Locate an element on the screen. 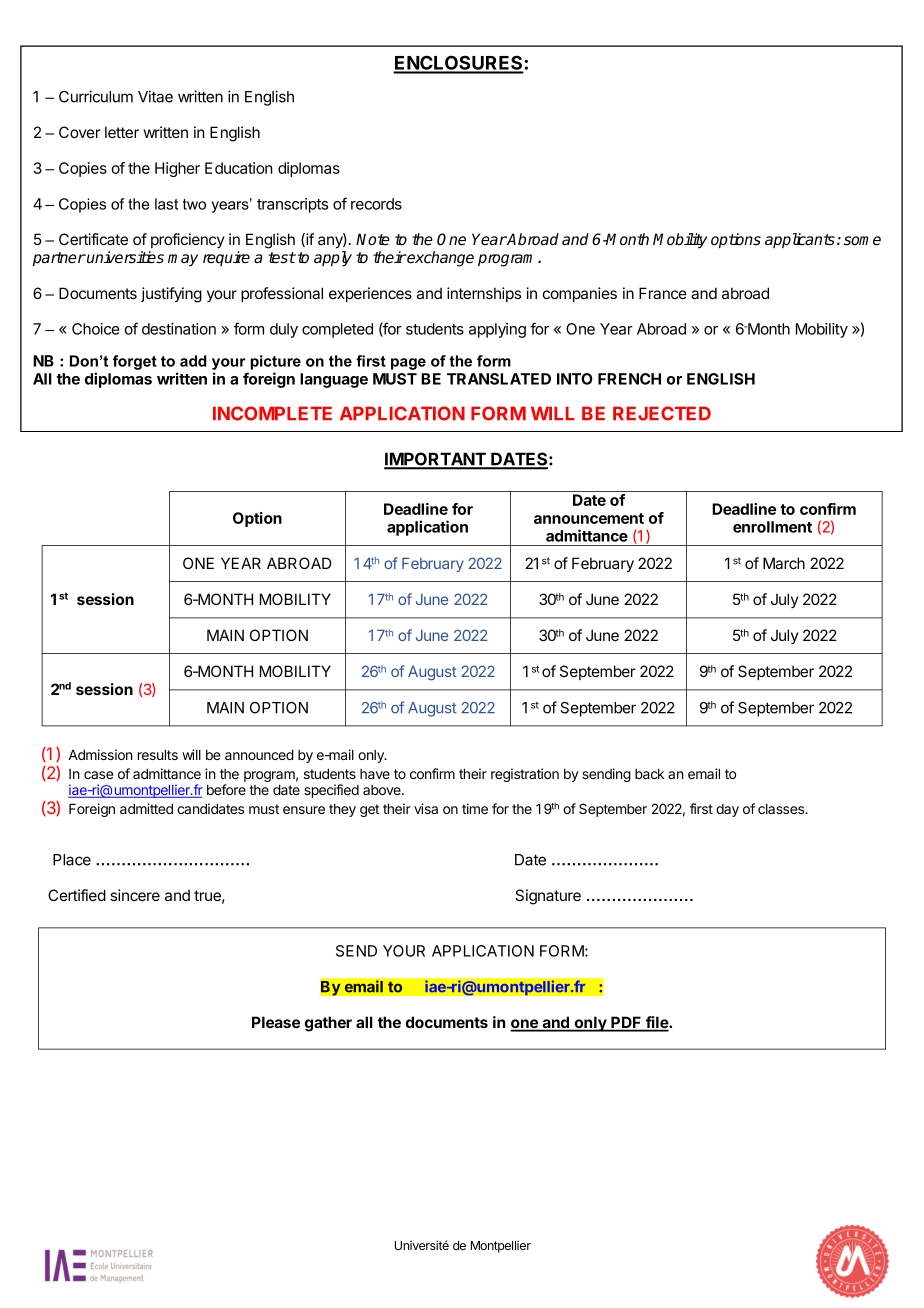 The image size is (924, 1308). Please is located at coordinates (276, 1022).
